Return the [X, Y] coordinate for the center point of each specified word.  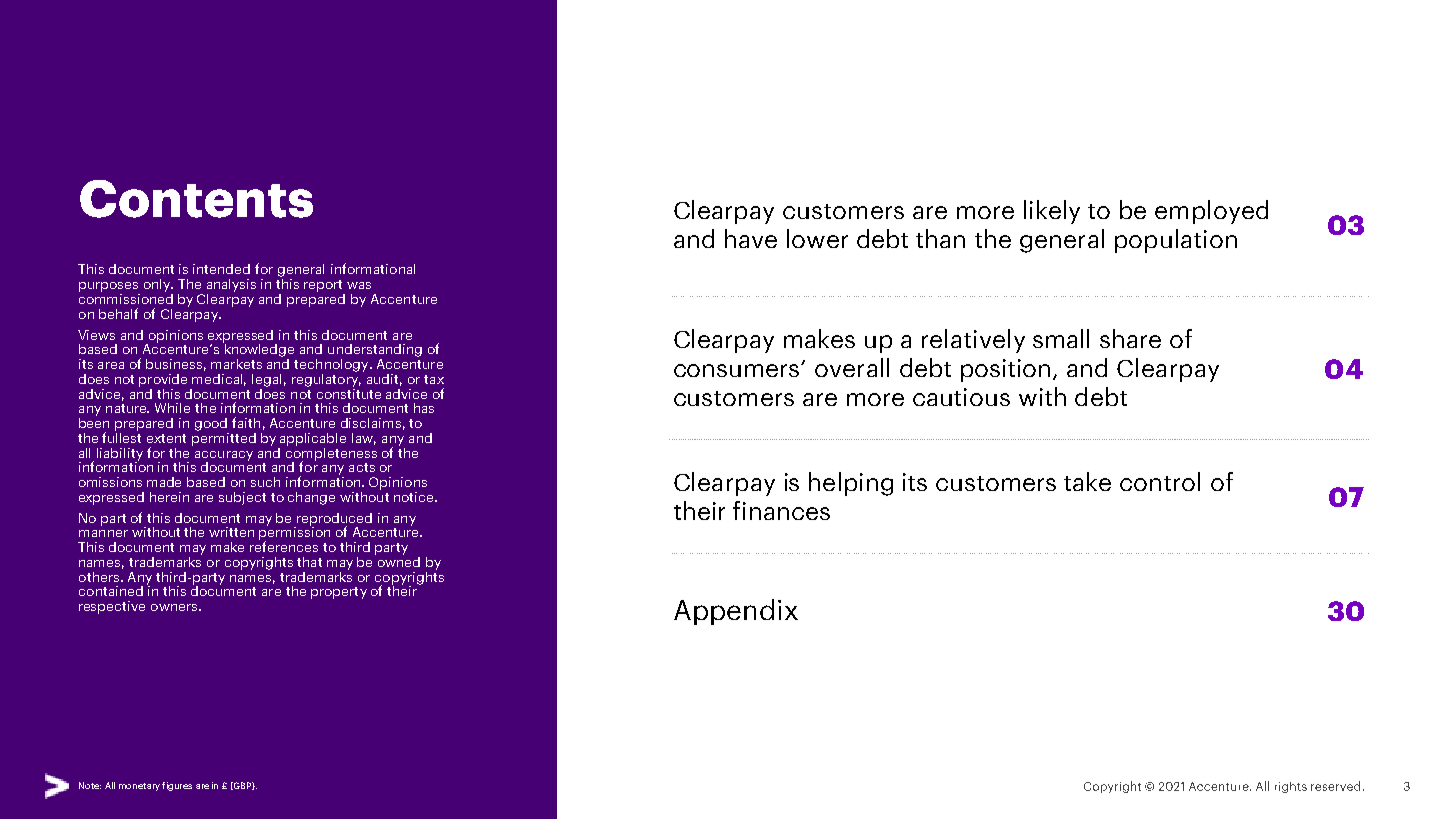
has [424, 408]
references [284, 545]
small [1061, 338]
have [751, 238]
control [1160, 481]
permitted [224, 438]
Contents [196, 199]
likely [1052, 212]
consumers [738, 370]
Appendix [736, 612]
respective [112, 607]
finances [781, 510]
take [1087, 481]
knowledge [258, 349]
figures [177, 786]
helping [851, 484]
